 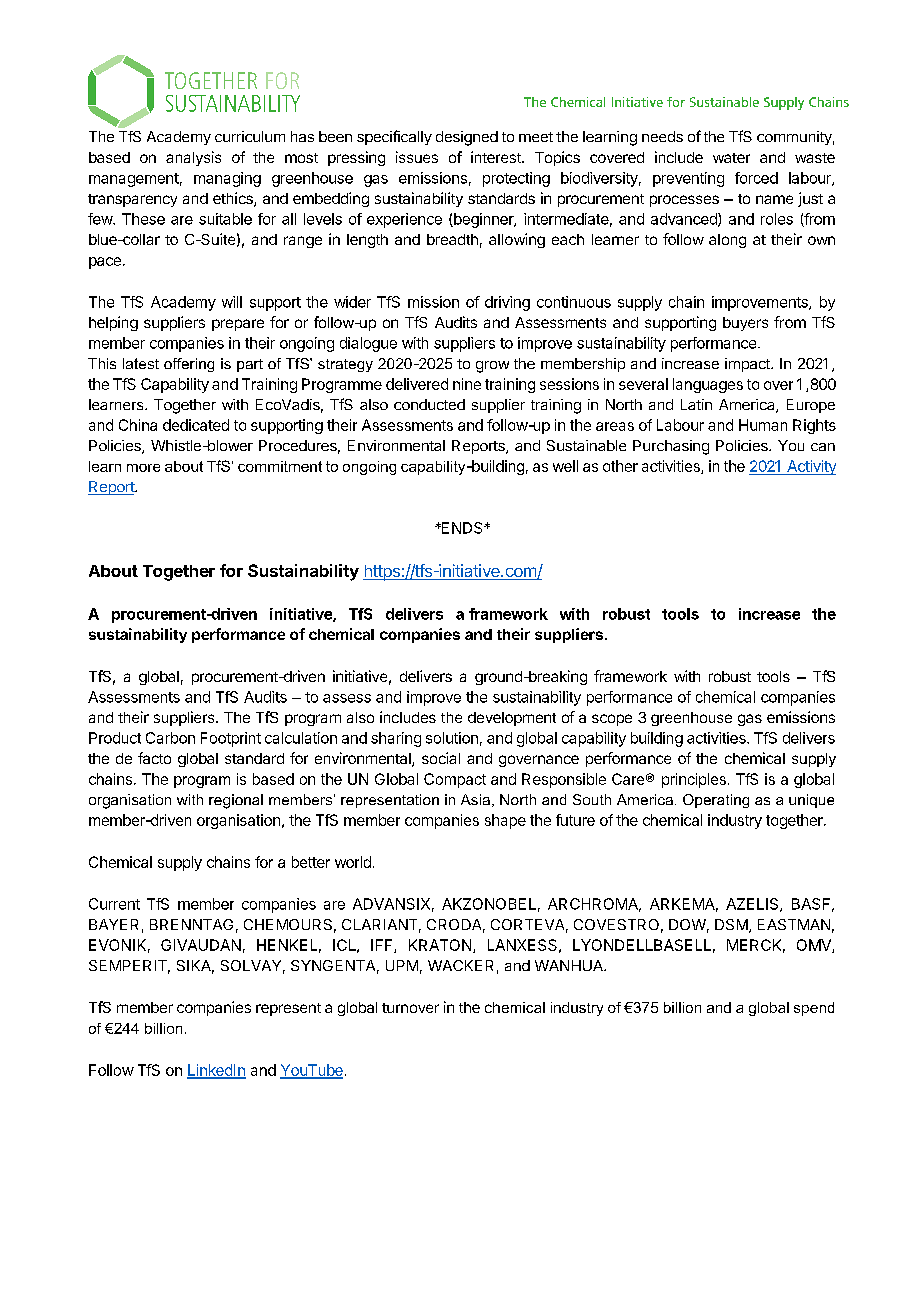 What do you see at coordinates (462, 528) in the image?
I see `ENDS` at bounding box center [462, 528].
